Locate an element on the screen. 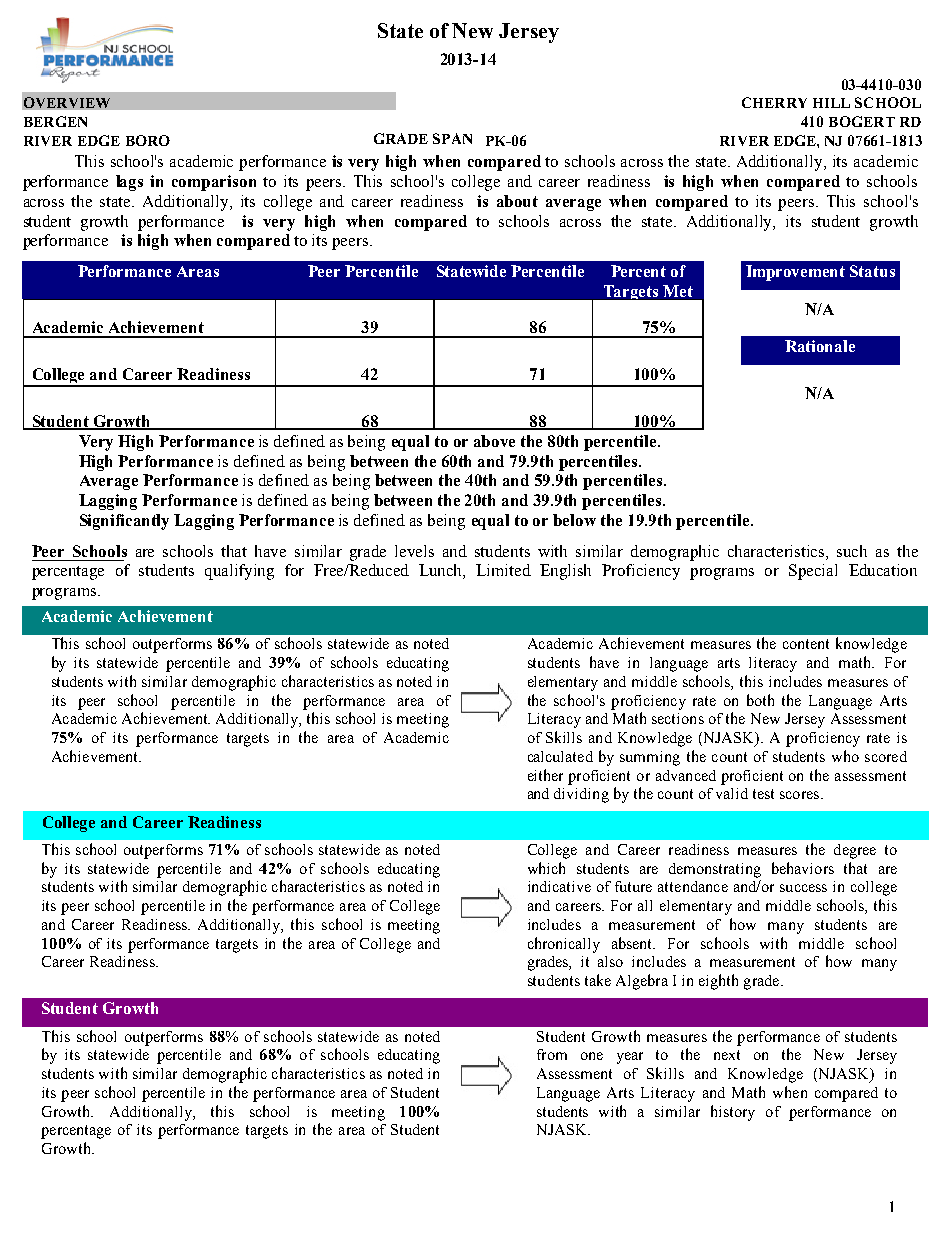 The width and height of the screenshot is (952, 1233). from is located at coordinates (552, 1054).
